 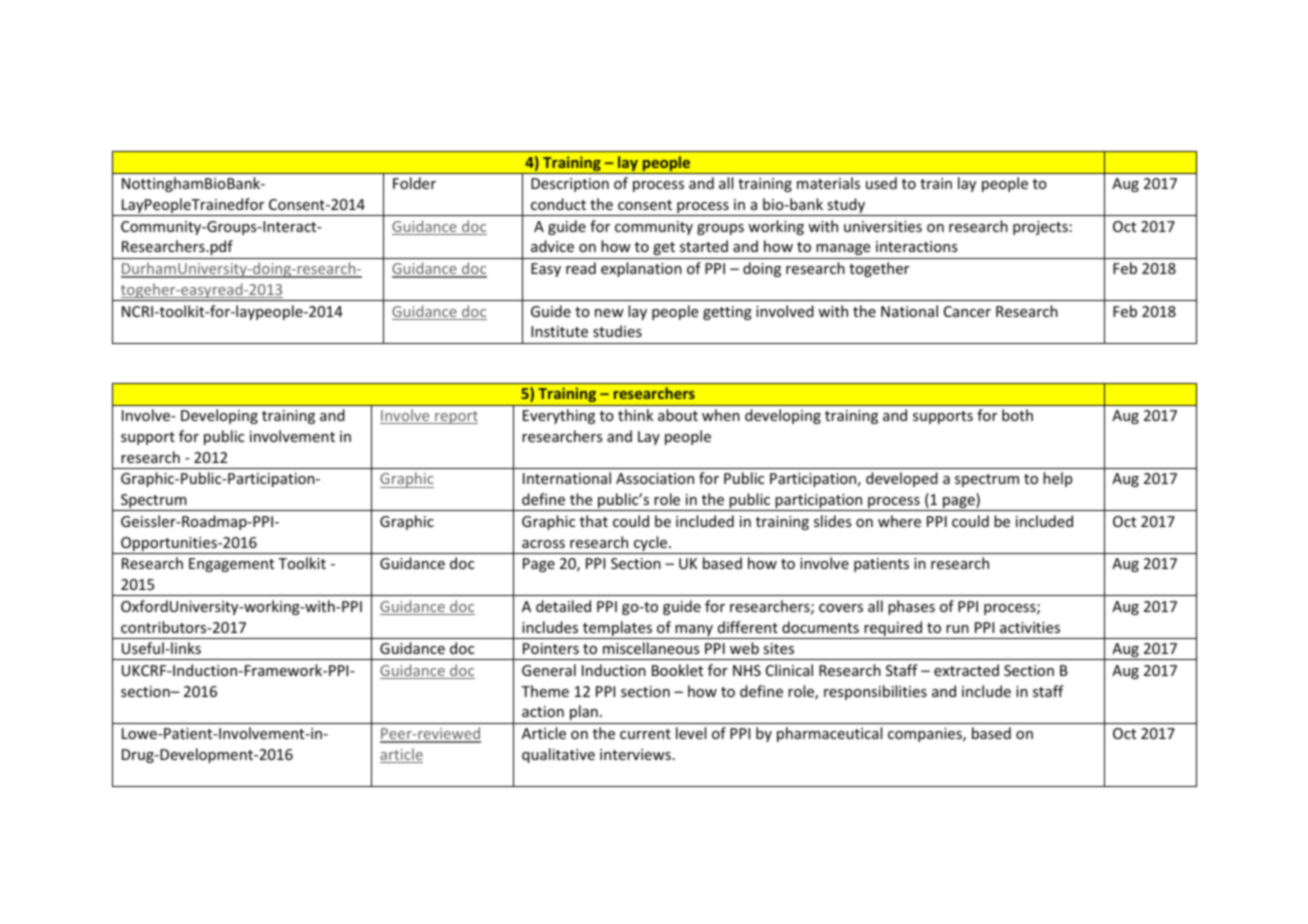 I want to click on Cancer, so click(x=967, y=311).
